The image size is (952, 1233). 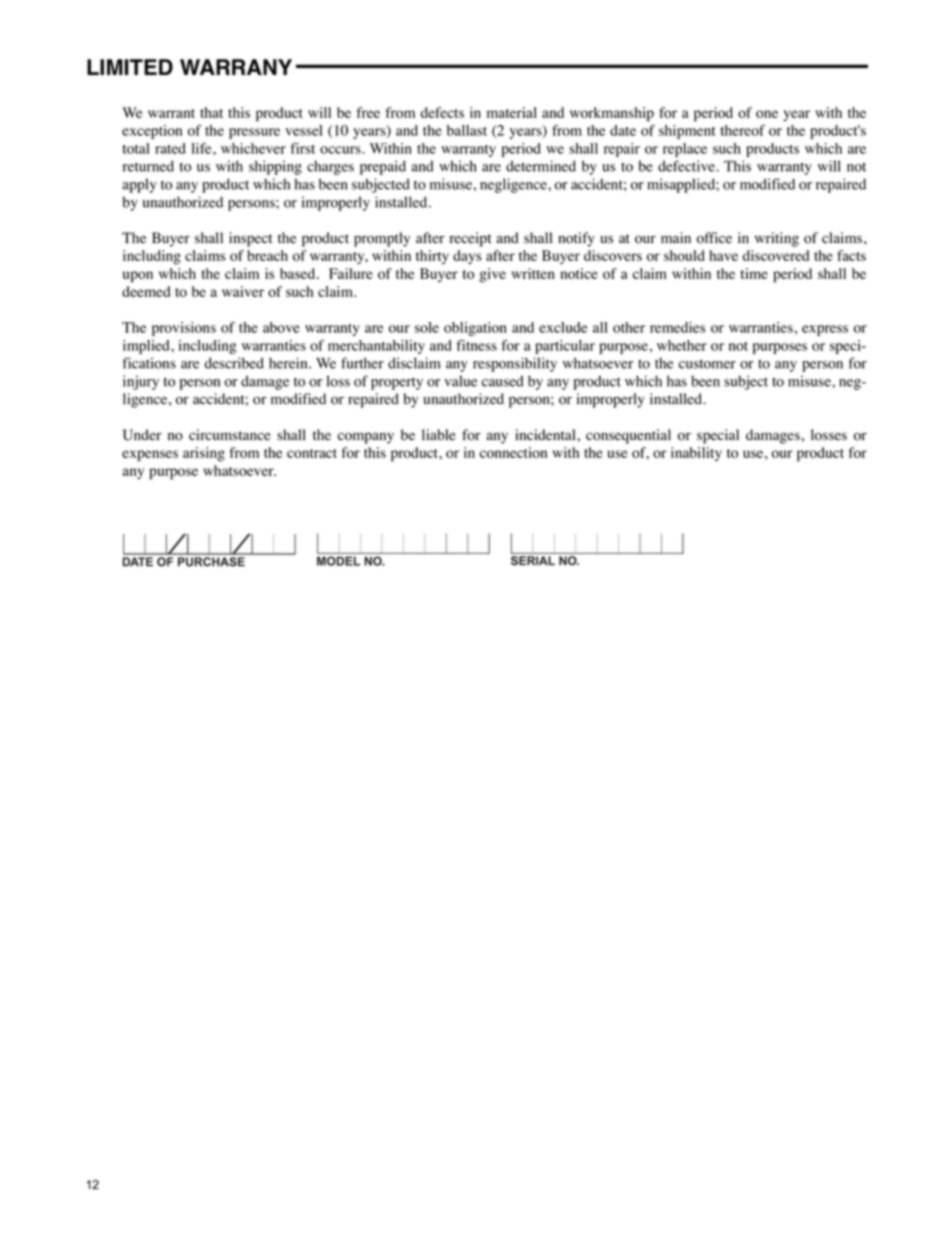 I want to click on circumstance, so click(x=230, y=435).
